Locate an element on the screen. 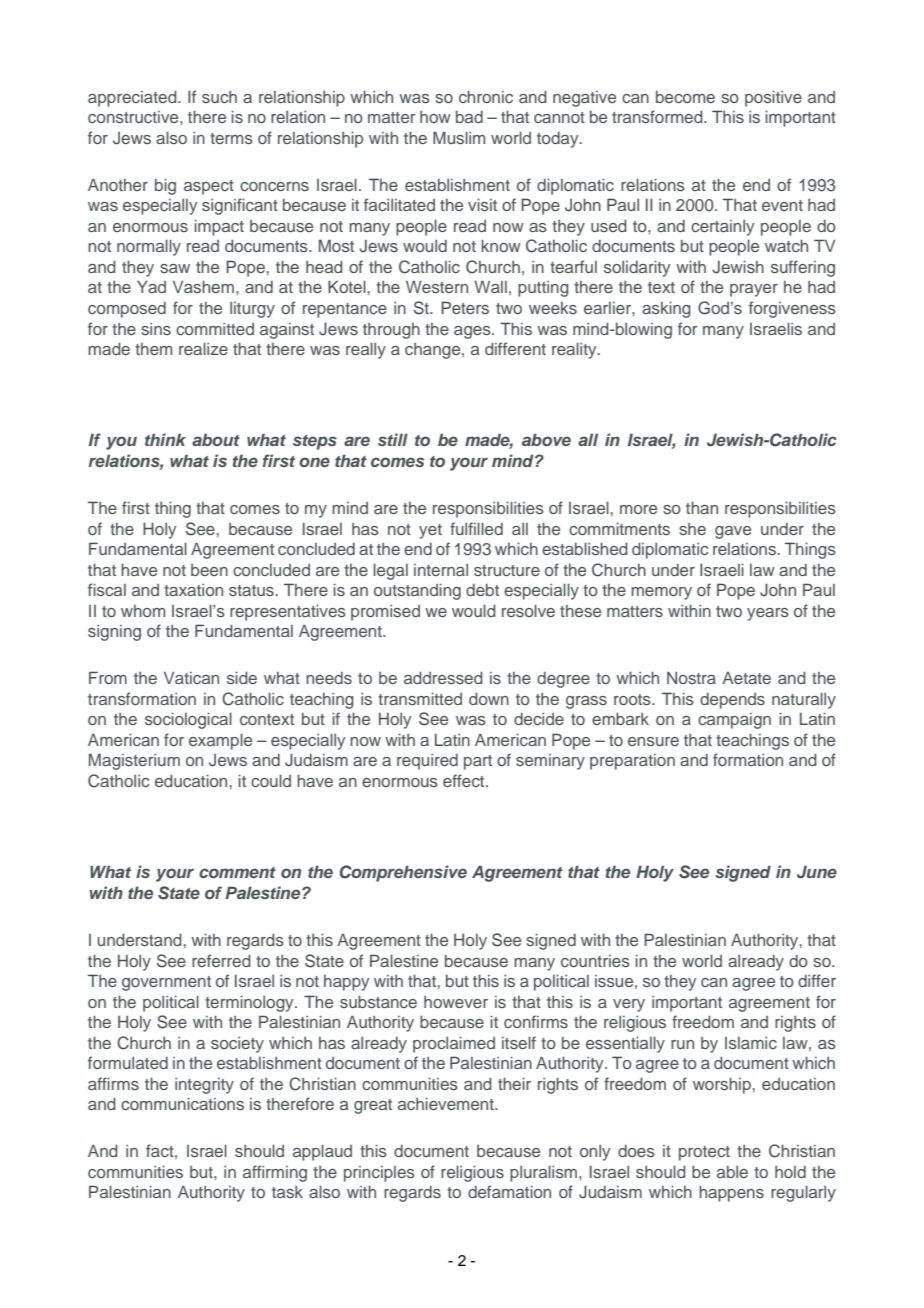 This screenshot has width=924, height=1308. comment is located at coordinates (237, 872).
